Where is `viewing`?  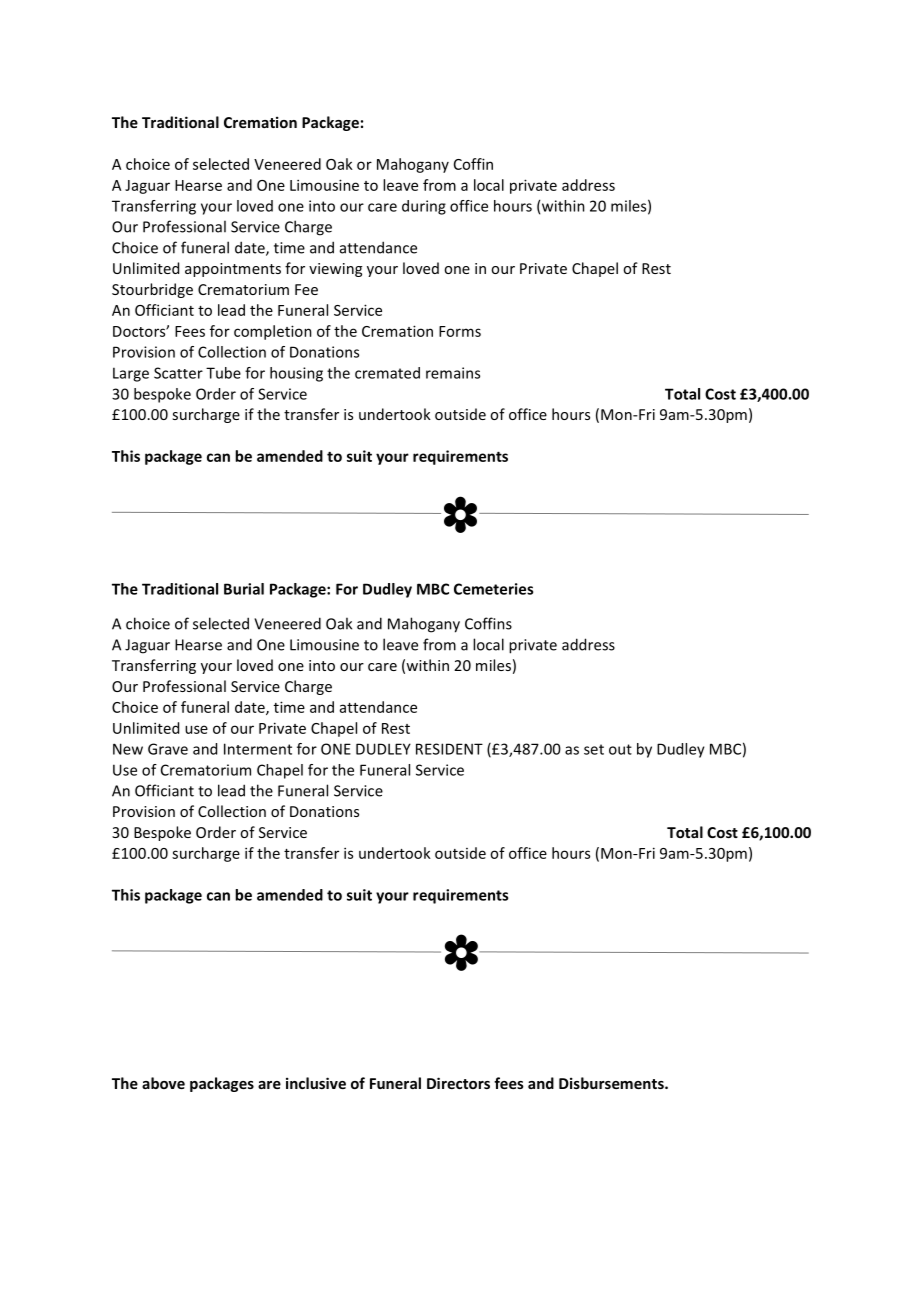 viewing is located at coordinates (335, 270).
